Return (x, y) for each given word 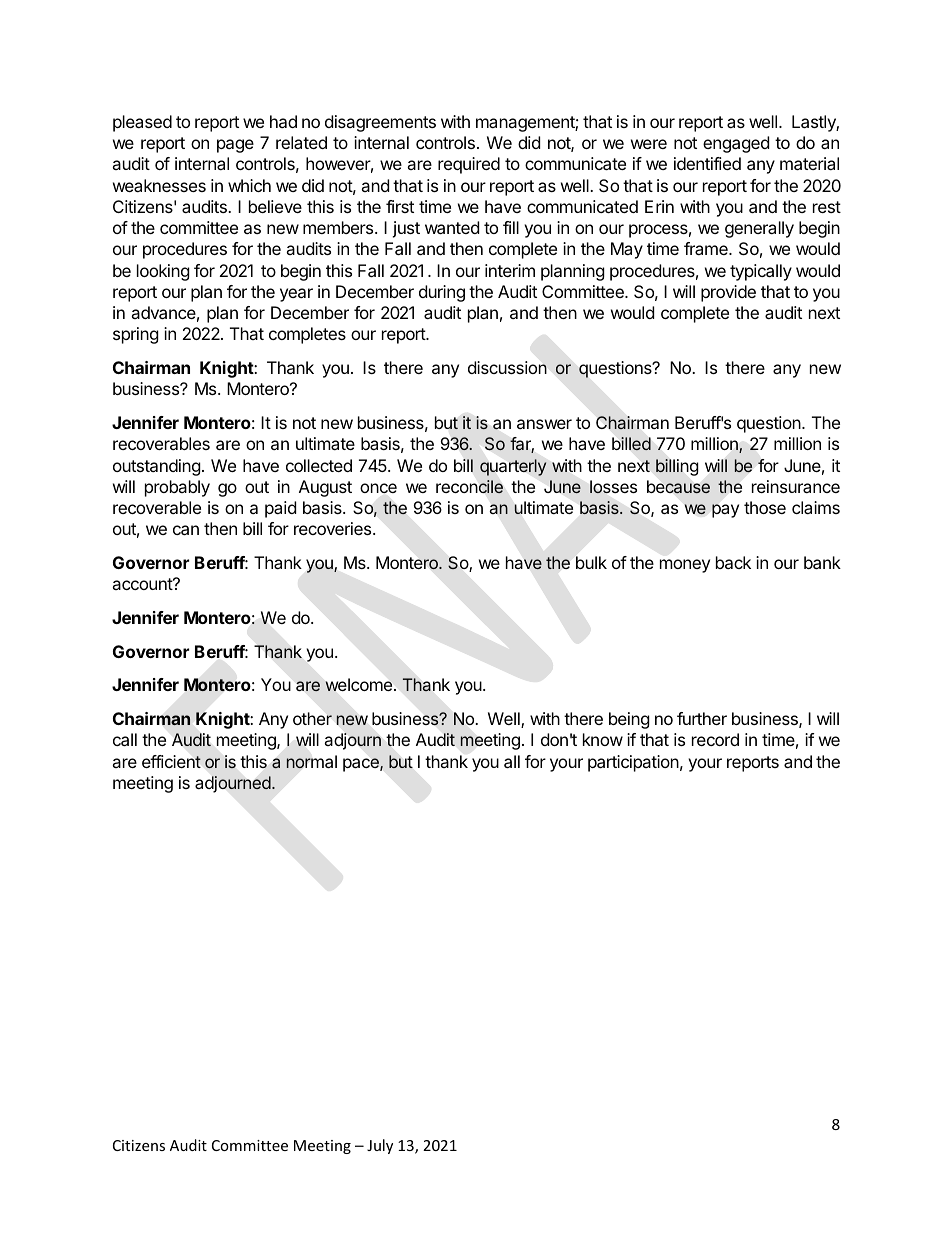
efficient (171, 761)
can (186, 530)
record (715, 739)
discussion (507, 367)
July (380, 1146)
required (469, 165)
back (733, 562)
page (235, 146)
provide (728, 293)
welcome (360, 684)
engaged (736, 144)
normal (311, 762)
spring (136, 335)
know (603, 739)
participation (633, 763)
